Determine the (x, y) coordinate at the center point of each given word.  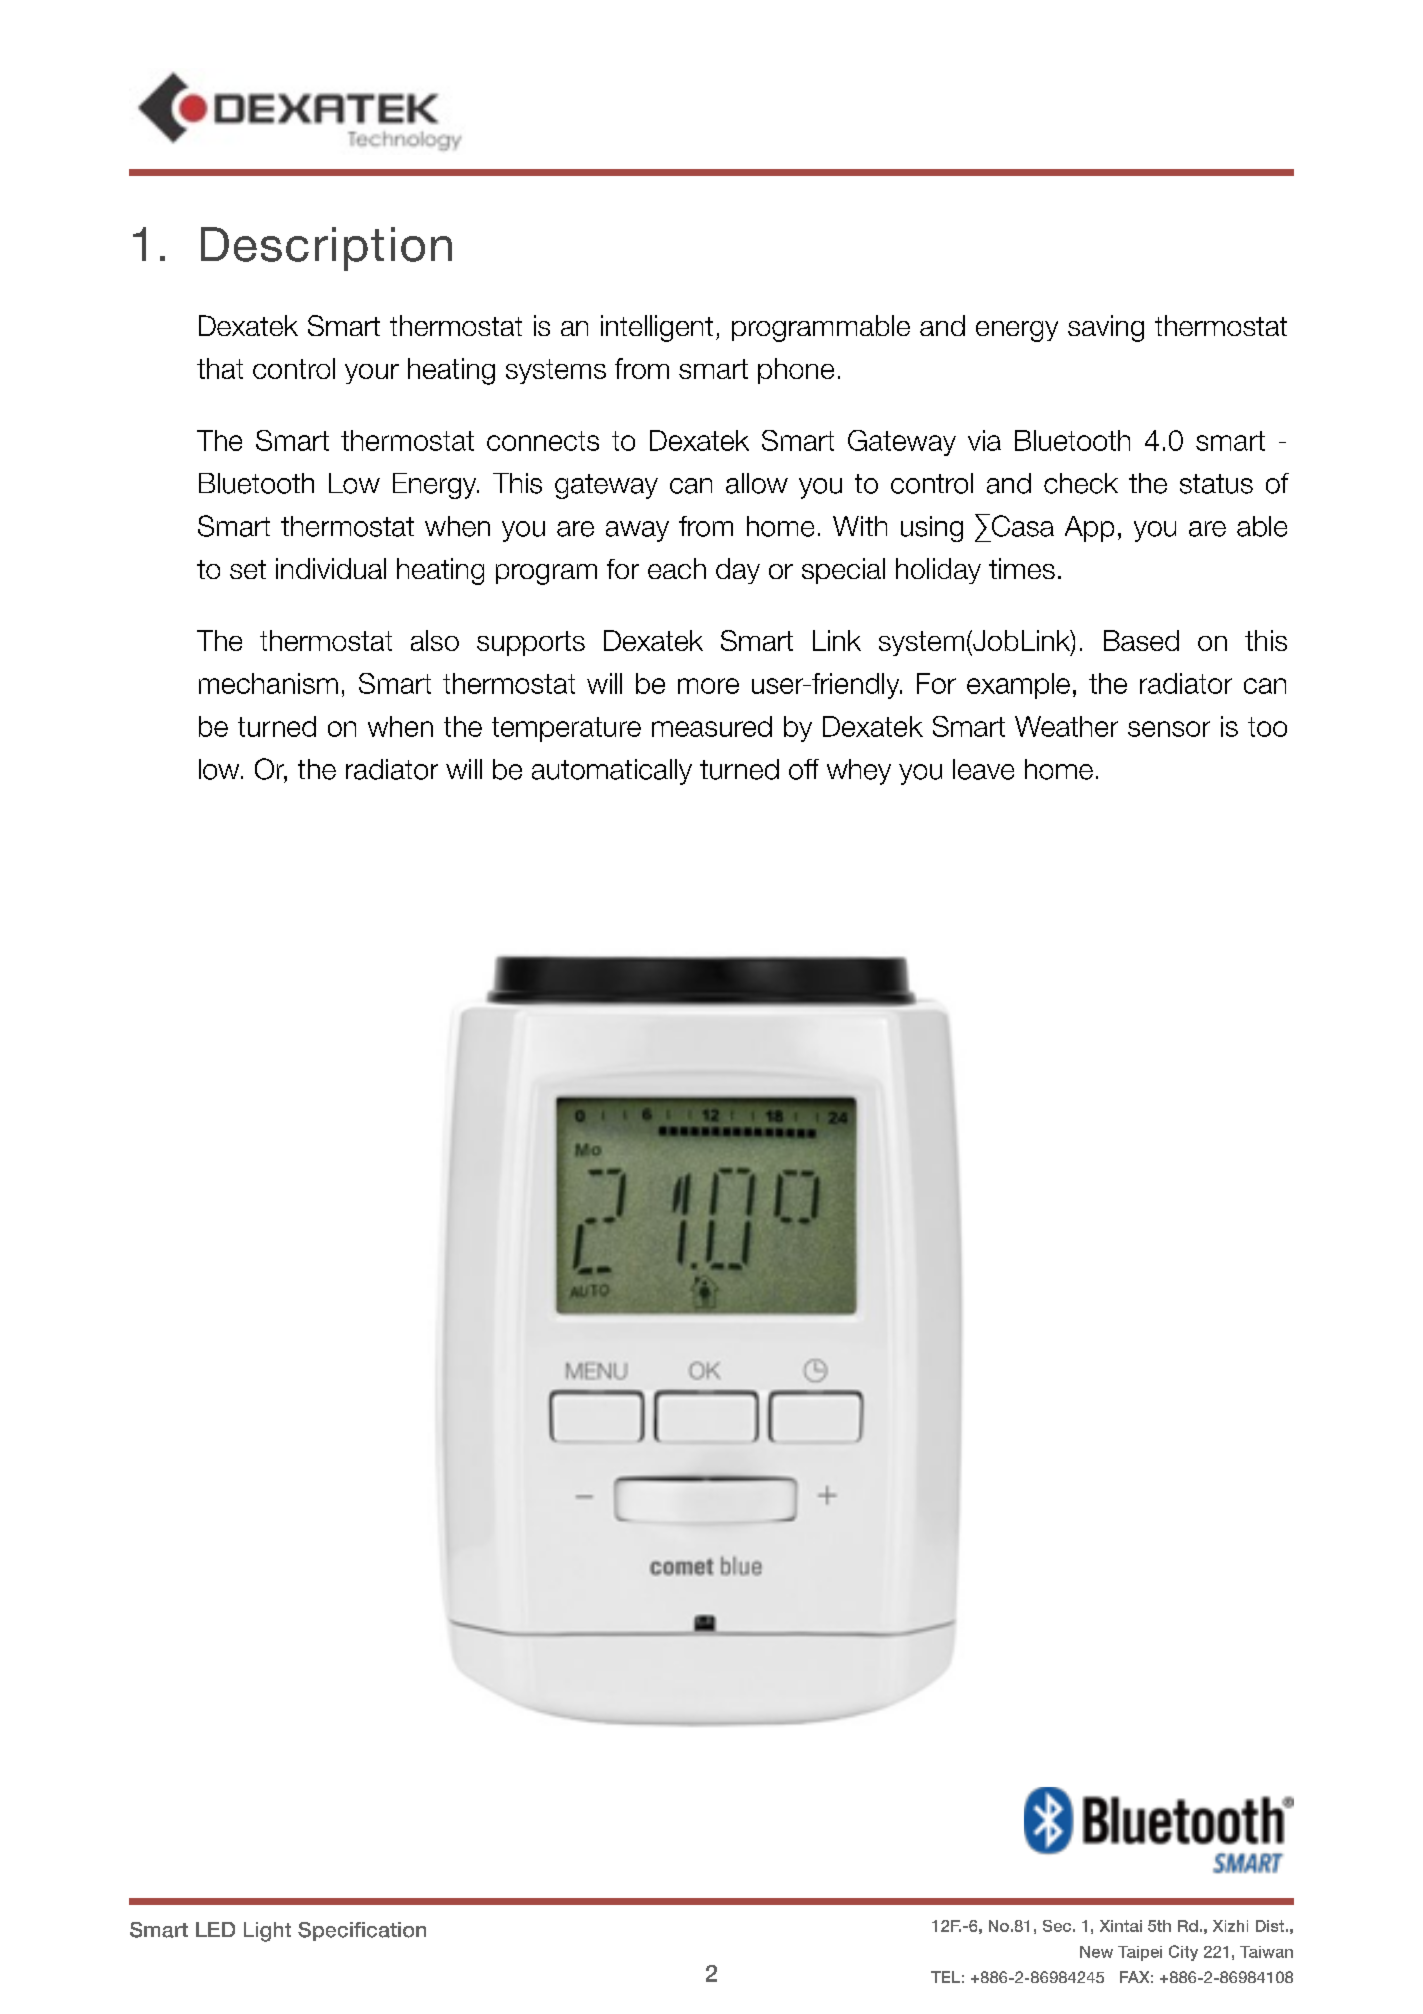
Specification (362, 1931)
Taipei (1140, 1953)
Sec (1057, 1926)
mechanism (268, 683)
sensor (1169, 729)
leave (983, 769)
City (1183, 1953)
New (1096, 1952)
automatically (612, 772)
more (708, 686)
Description (326, 249)
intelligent (657, 328)
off (804, 769)
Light (267, 1932)
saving (1106, 328)
